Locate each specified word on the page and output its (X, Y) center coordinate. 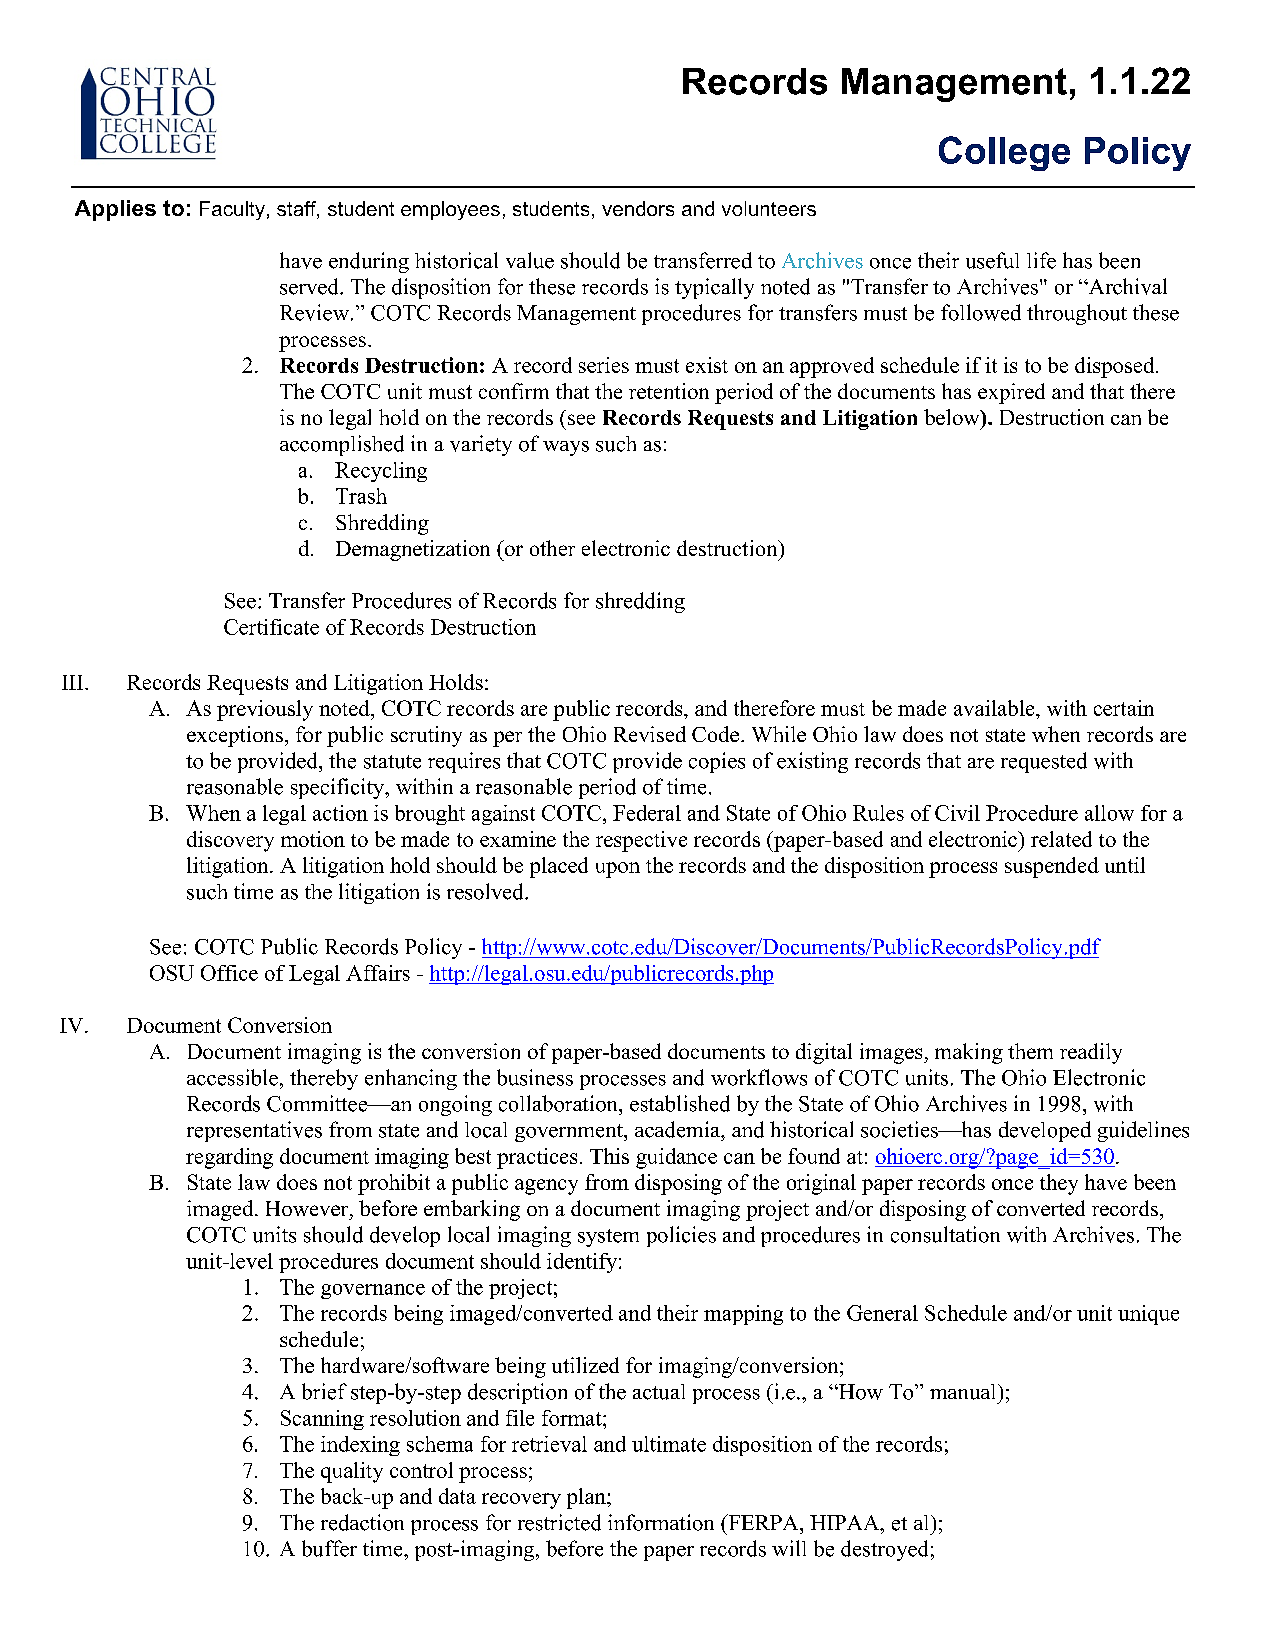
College (1004, 153)
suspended (1052, 867)
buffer (329, 1548)
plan (587, 1498)
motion (313, 839)
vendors (638, 208)
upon (618, 870)
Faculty (232, 210)
